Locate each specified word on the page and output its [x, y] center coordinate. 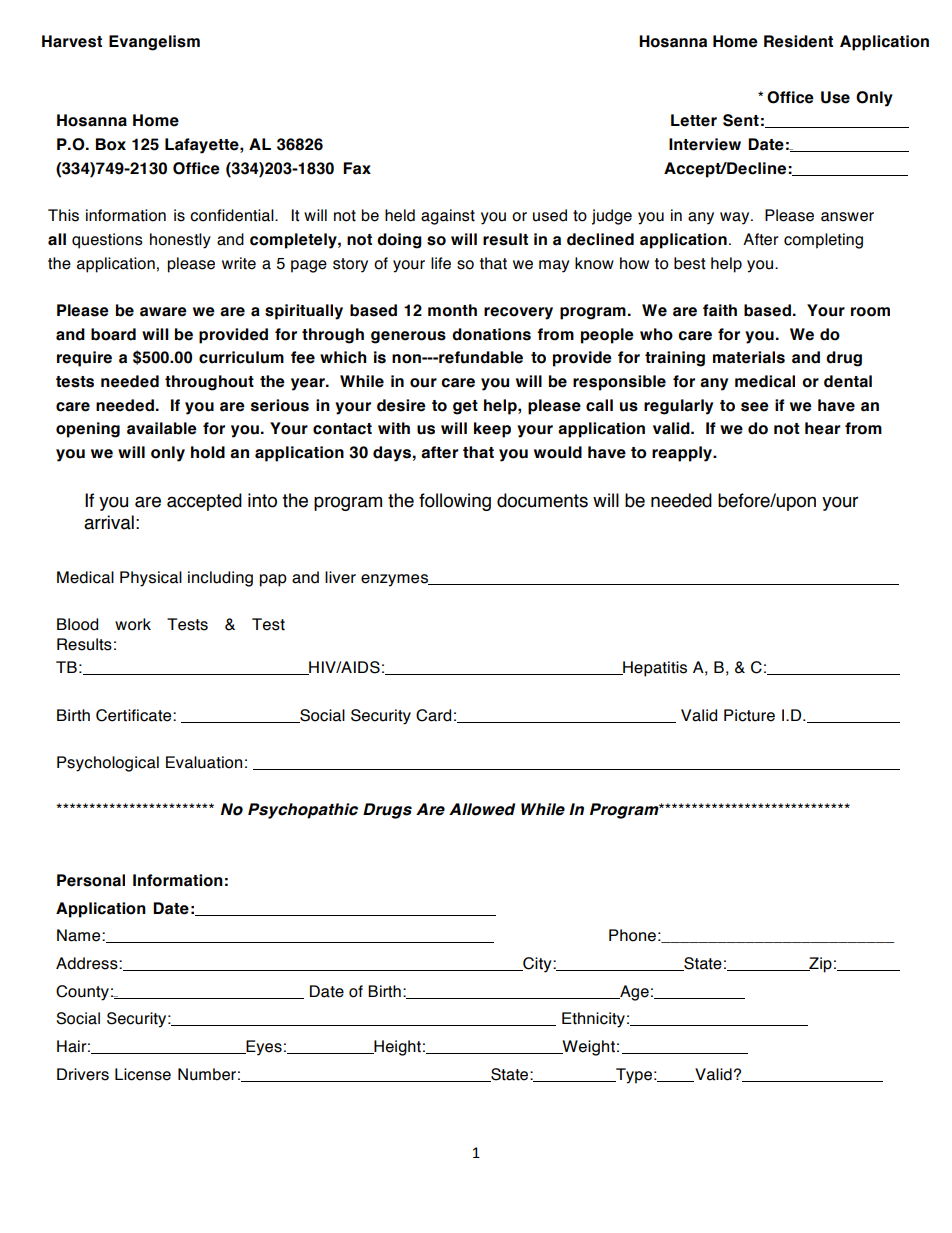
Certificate [135, 715]
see [755, 407]
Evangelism [154, 43]
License [143, 1074]
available [162, 428]
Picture [749, 715]
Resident [798, 41]
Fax [357, 168]
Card [433, 715]
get [465, 407]
